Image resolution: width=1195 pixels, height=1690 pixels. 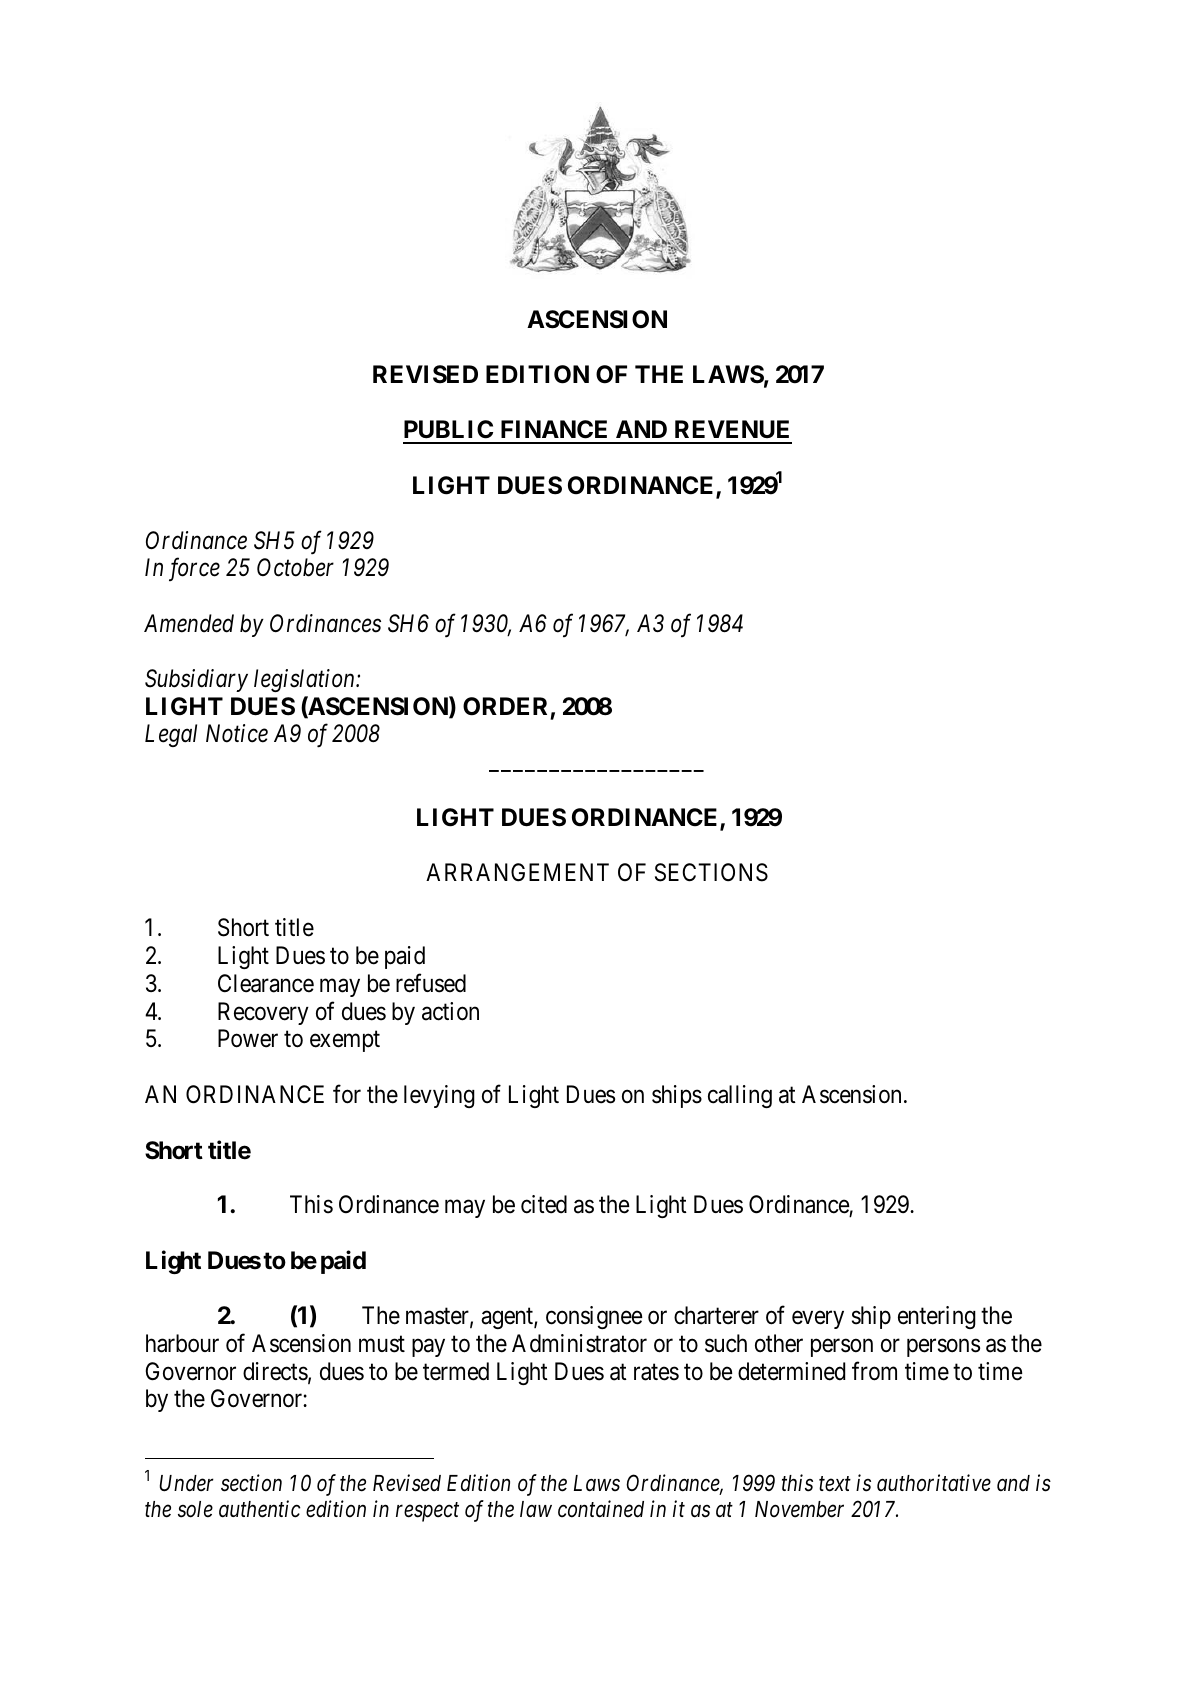 I want to click on October, so click(x=295, y=567).
